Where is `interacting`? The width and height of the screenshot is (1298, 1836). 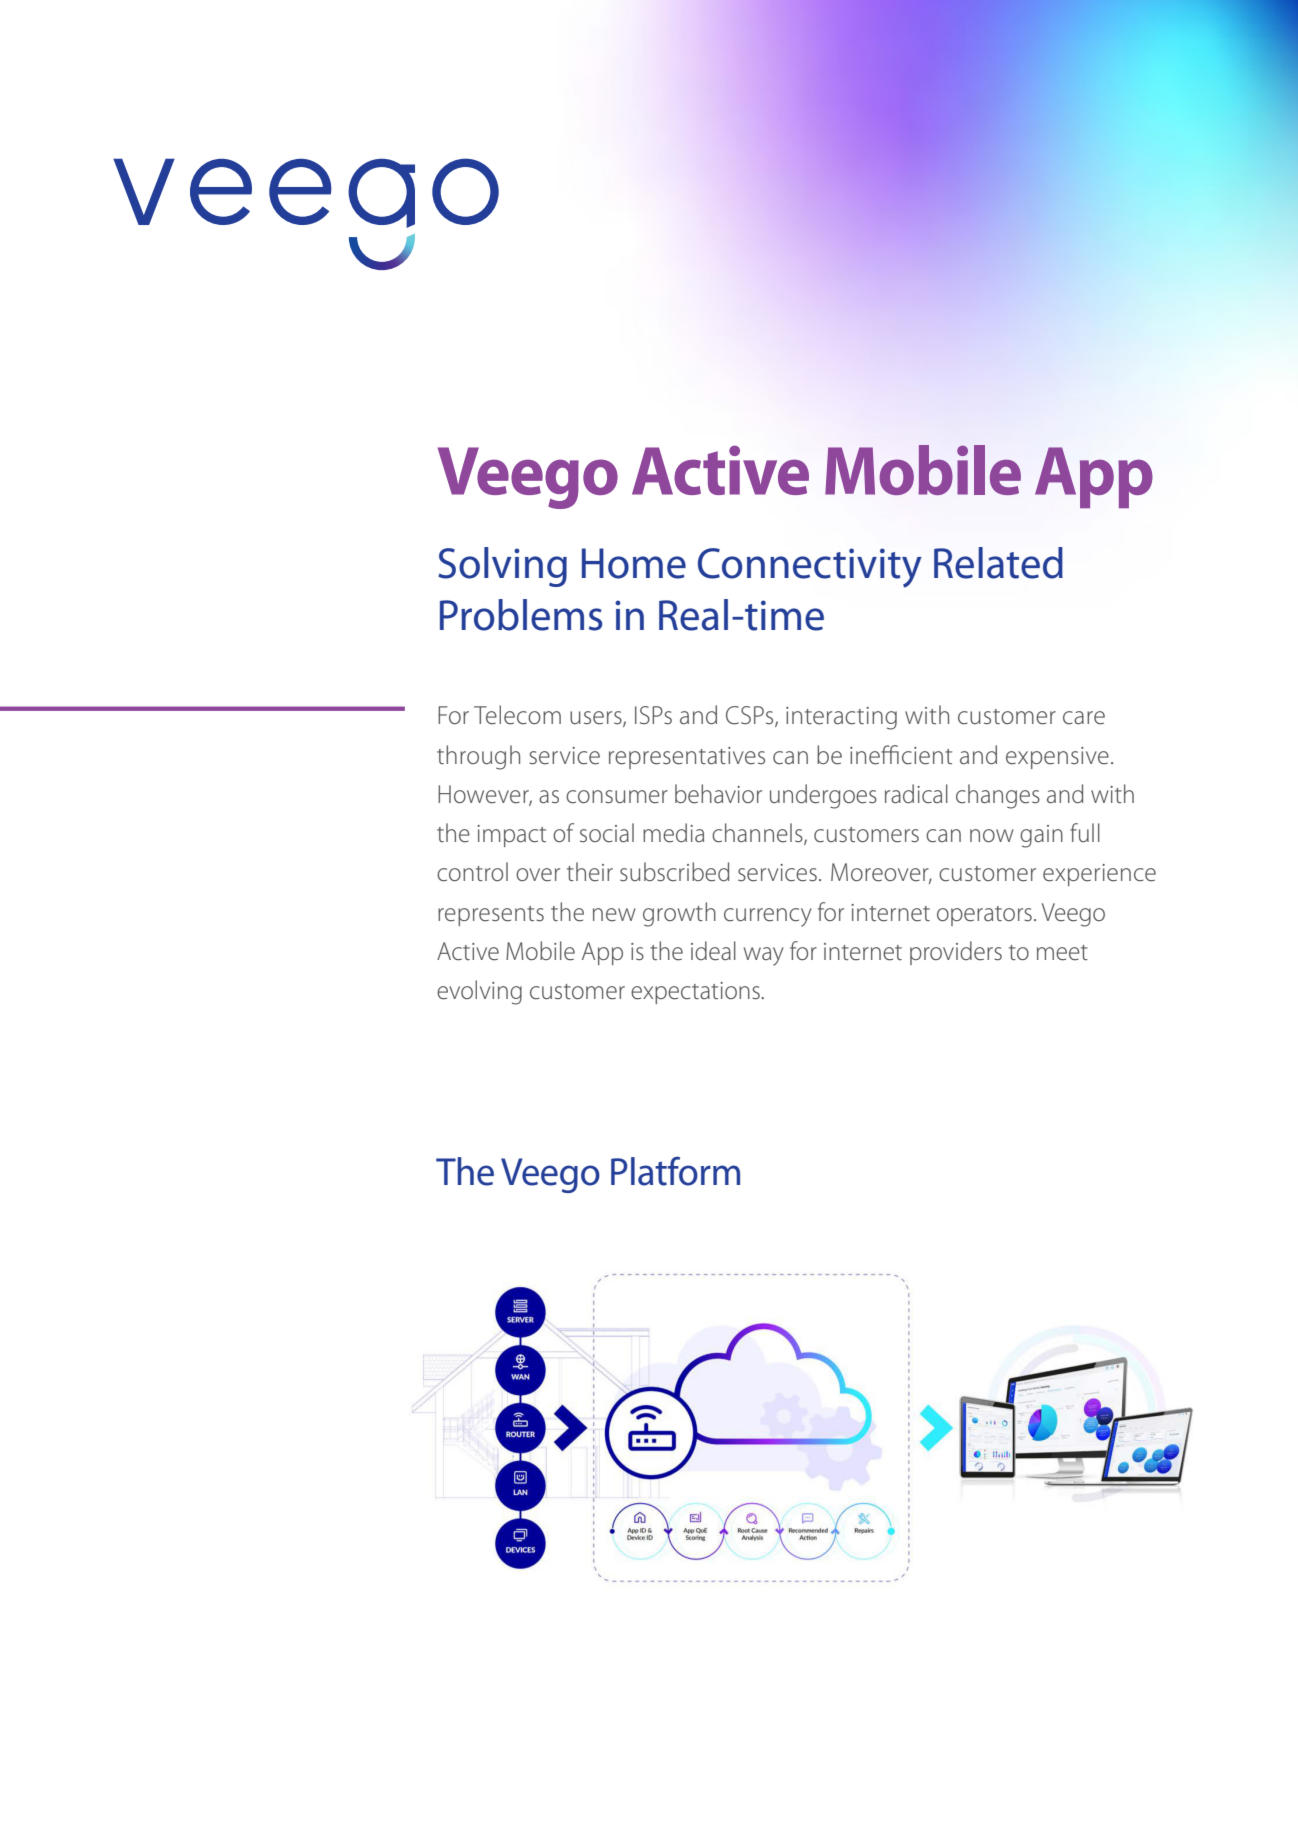
interacting is located at coordinates (841, 718).
